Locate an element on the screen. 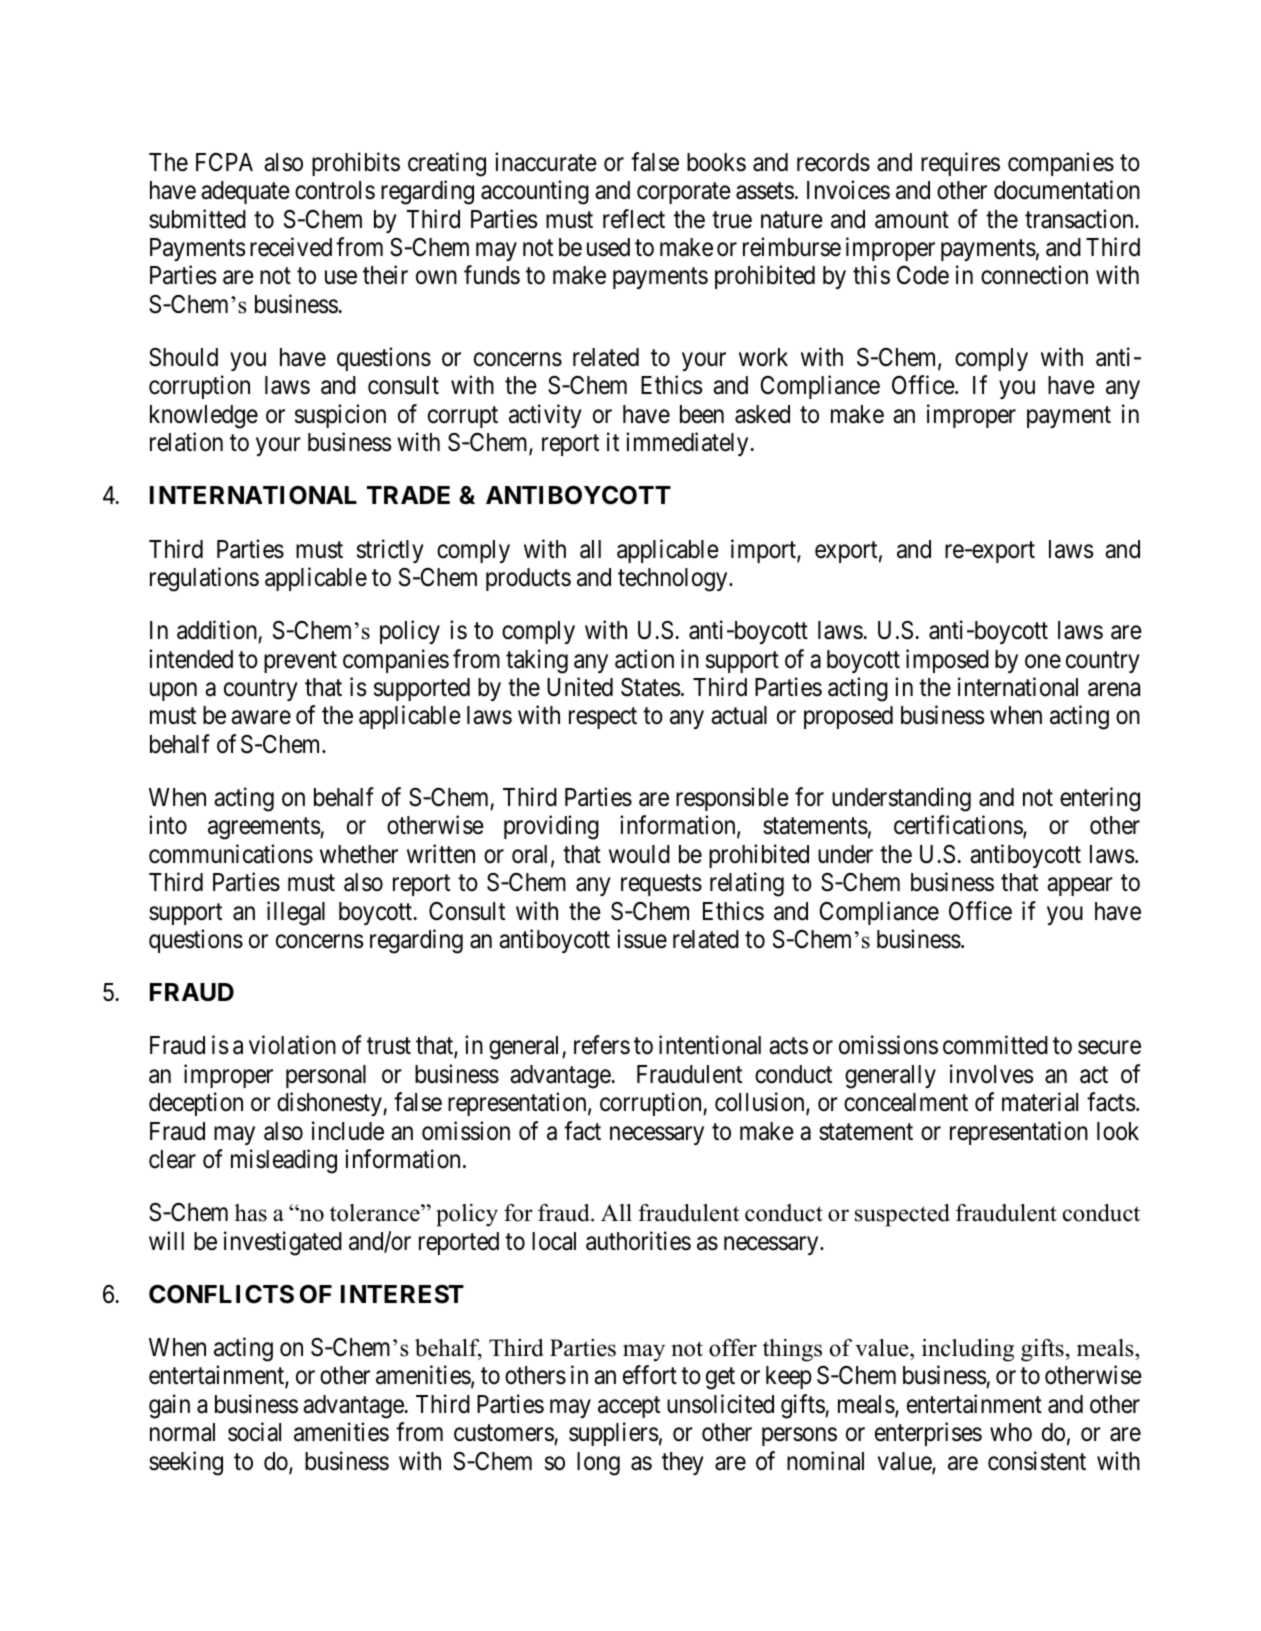 The height and width of the screenshot is (1631, 1261). imposed is located at coordinates (947, 661).
